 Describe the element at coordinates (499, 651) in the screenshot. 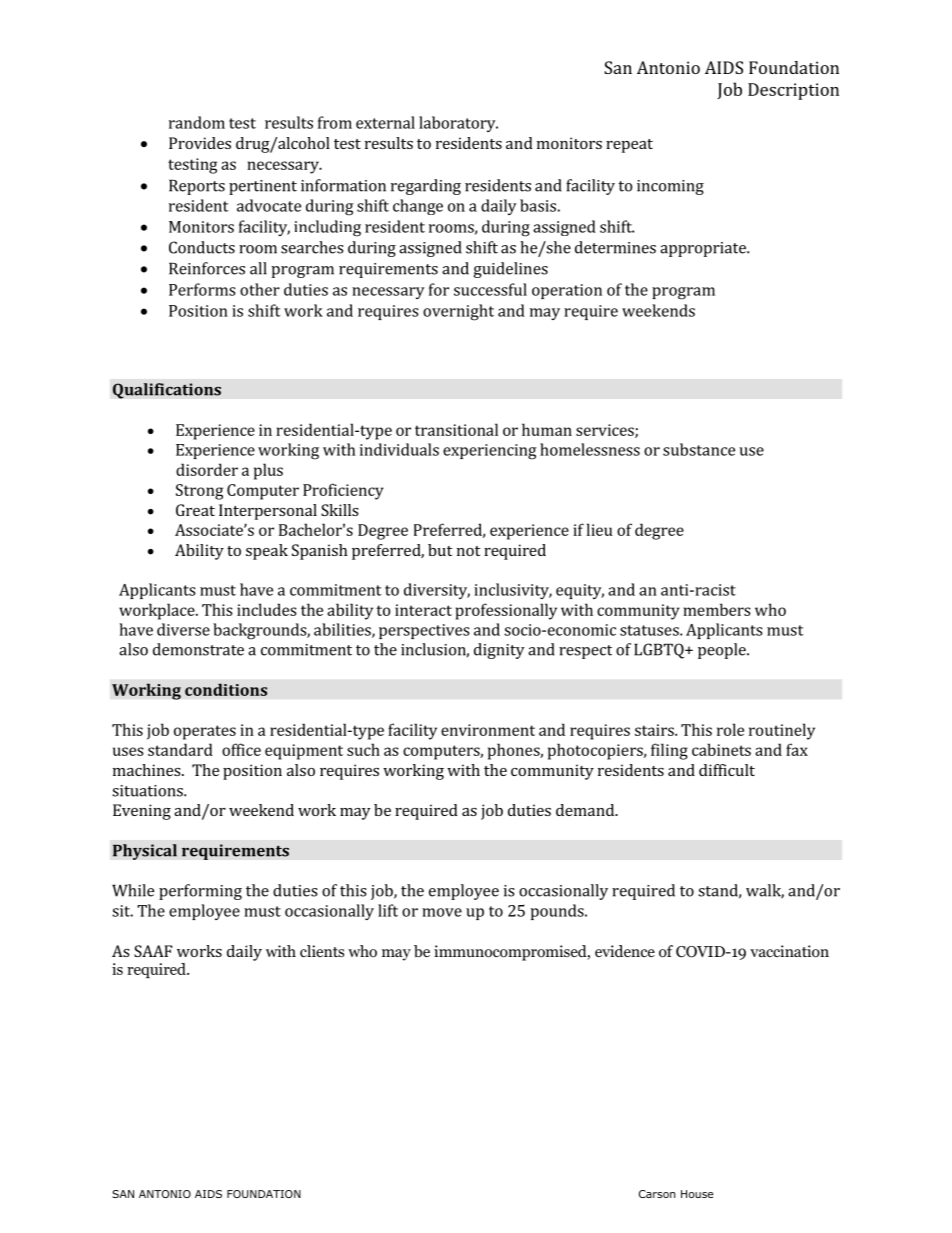

I see `dignity` at that location.
